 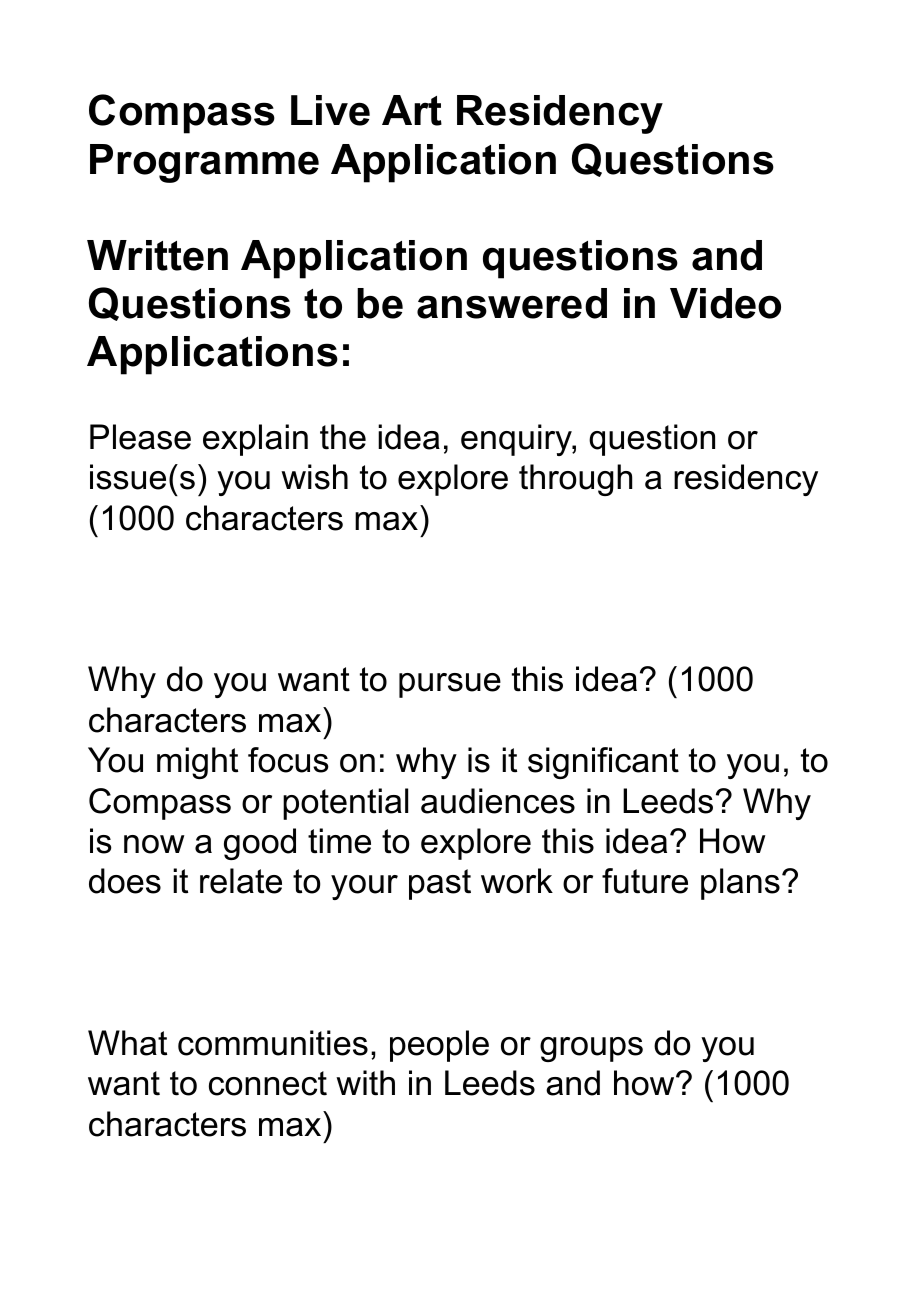 What do you see at coordinates (255, 440) in the page?
I see `explain` at bounding box center [255, 440].
